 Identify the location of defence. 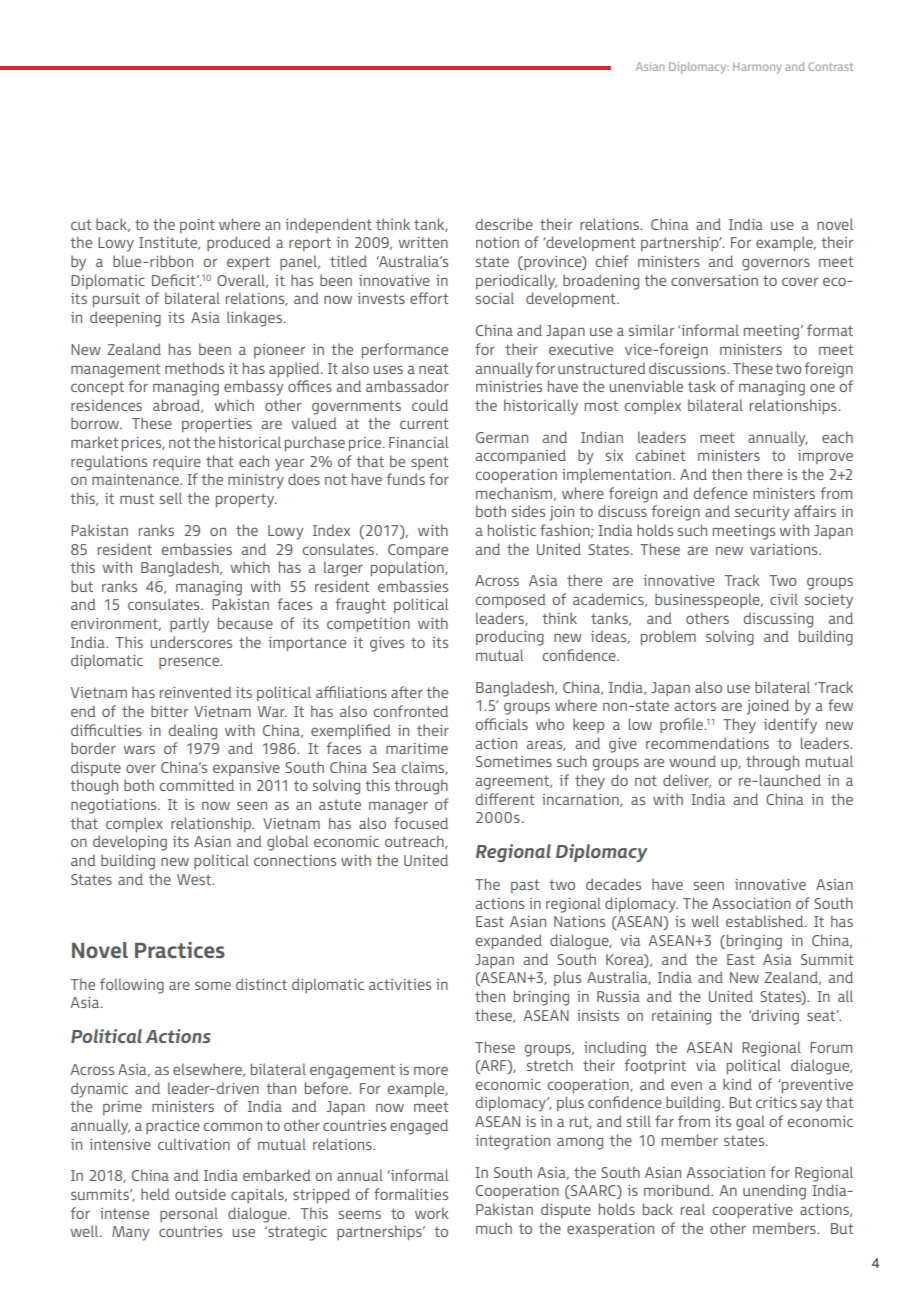
(720, 493).
